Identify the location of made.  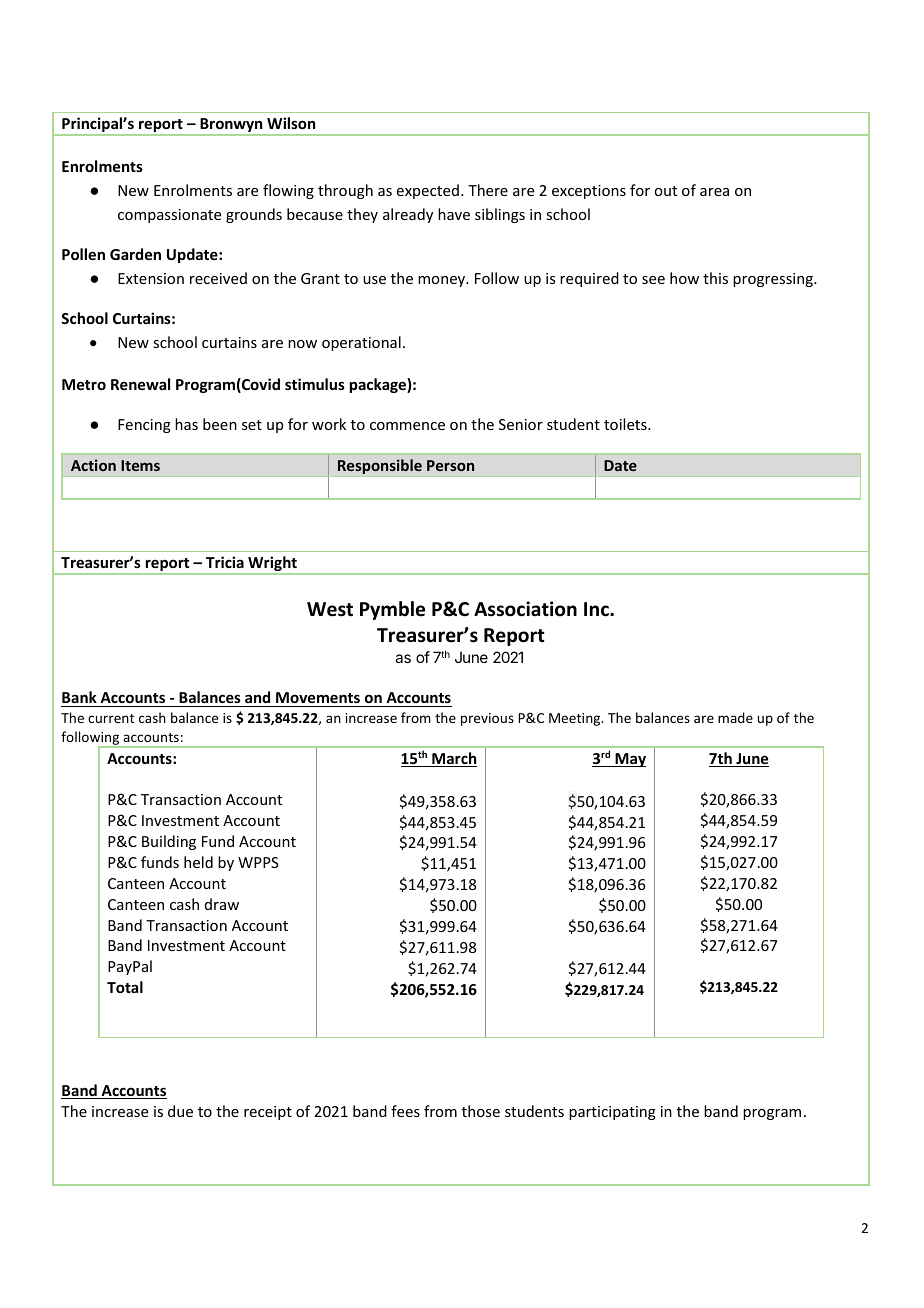
(735, 717).
